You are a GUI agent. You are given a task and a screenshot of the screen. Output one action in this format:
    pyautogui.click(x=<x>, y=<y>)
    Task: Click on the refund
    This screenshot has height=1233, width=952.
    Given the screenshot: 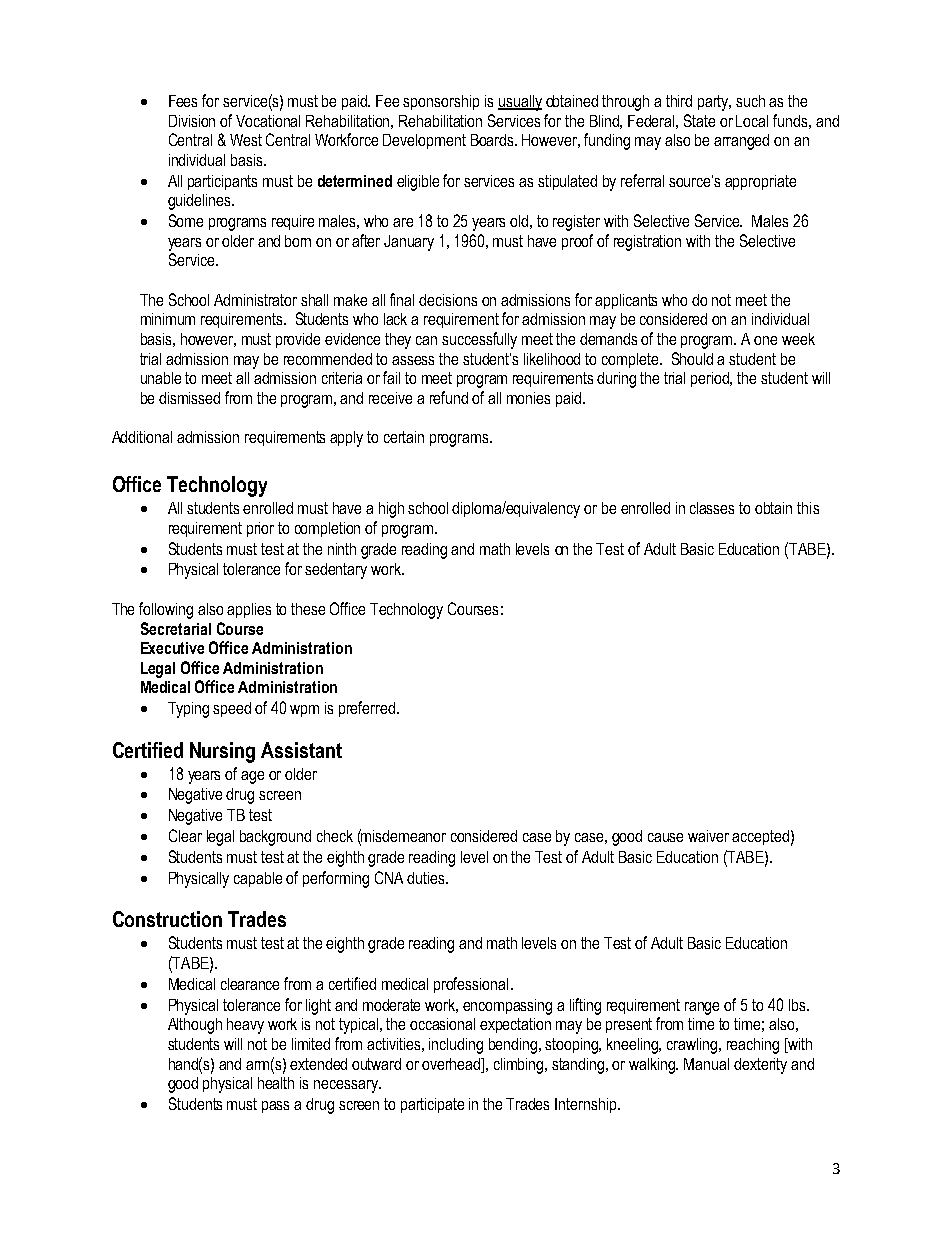 What is the action you would take?
    pyautogui.click(x=449, y=397)
